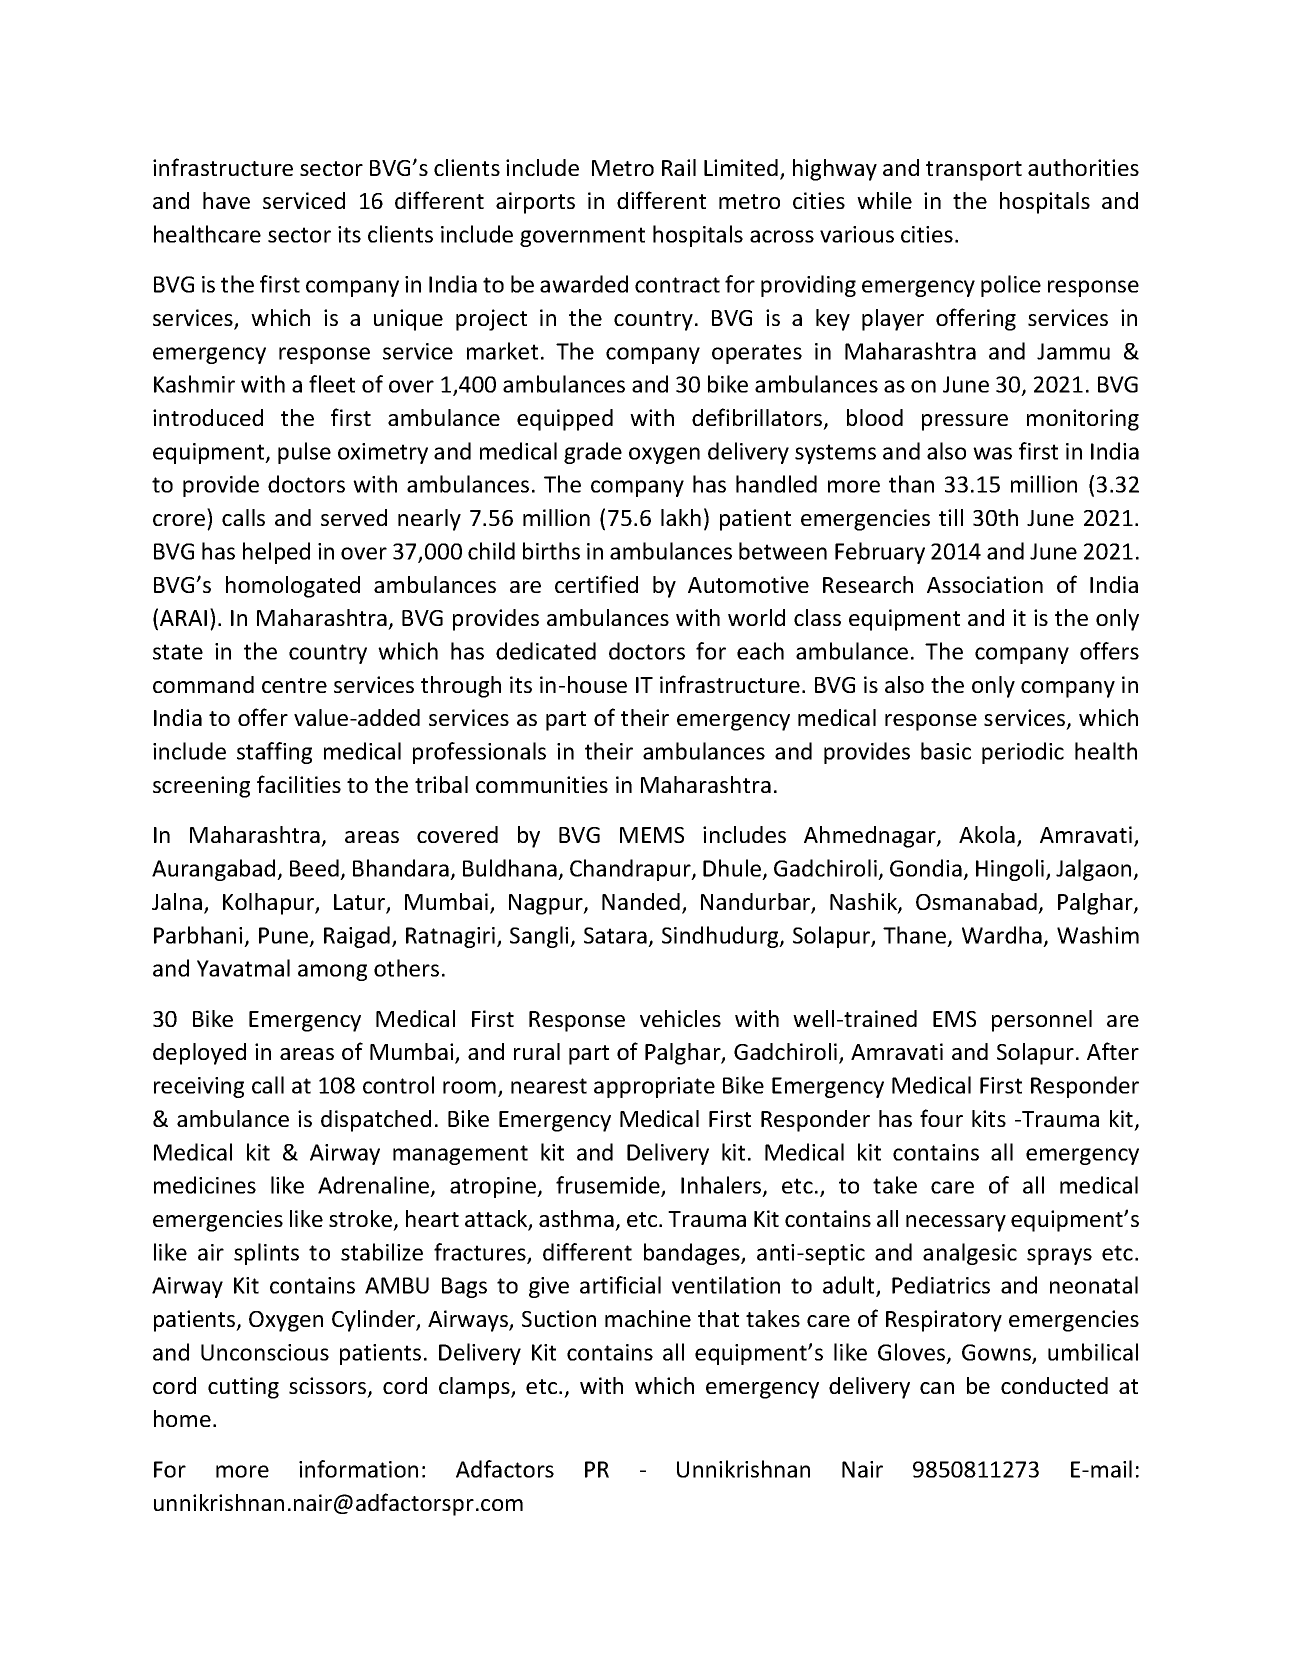 This image has height=1671, width=1292. I want to click on helped, so click(276, 553).
